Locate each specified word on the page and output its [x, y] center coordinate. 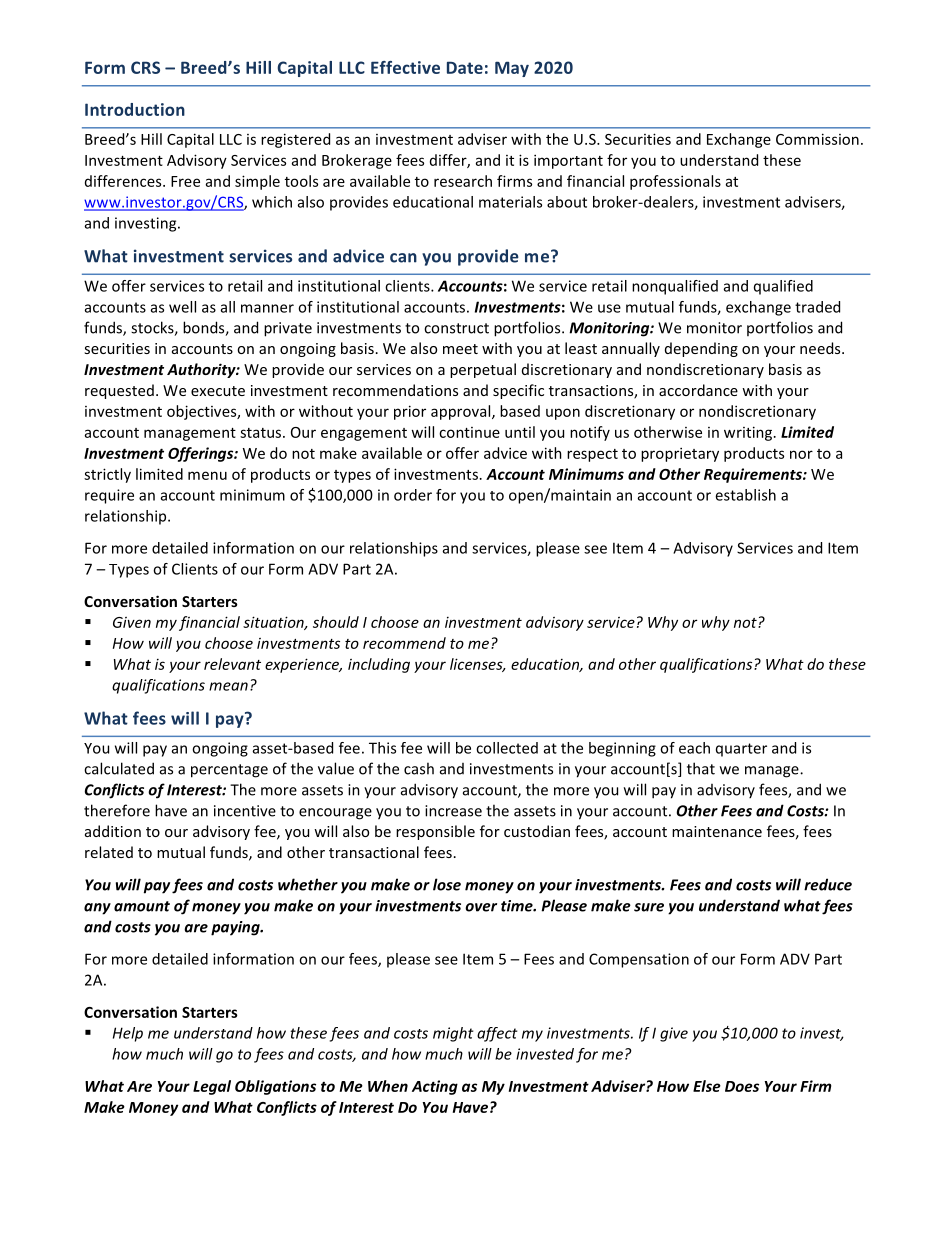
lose [447, 884]
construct [456, 328]
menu [207, 475]
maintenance [717, 831]
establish [745, 495]
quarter [741, 750]
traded [817, 307]
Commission [817, 139]
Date [465, 67]
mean [228, 686]
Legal [212, 1087]
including [379, 665]
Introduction [135, 109]
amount [142, 906]
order [413, 495]
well [182, 307]
